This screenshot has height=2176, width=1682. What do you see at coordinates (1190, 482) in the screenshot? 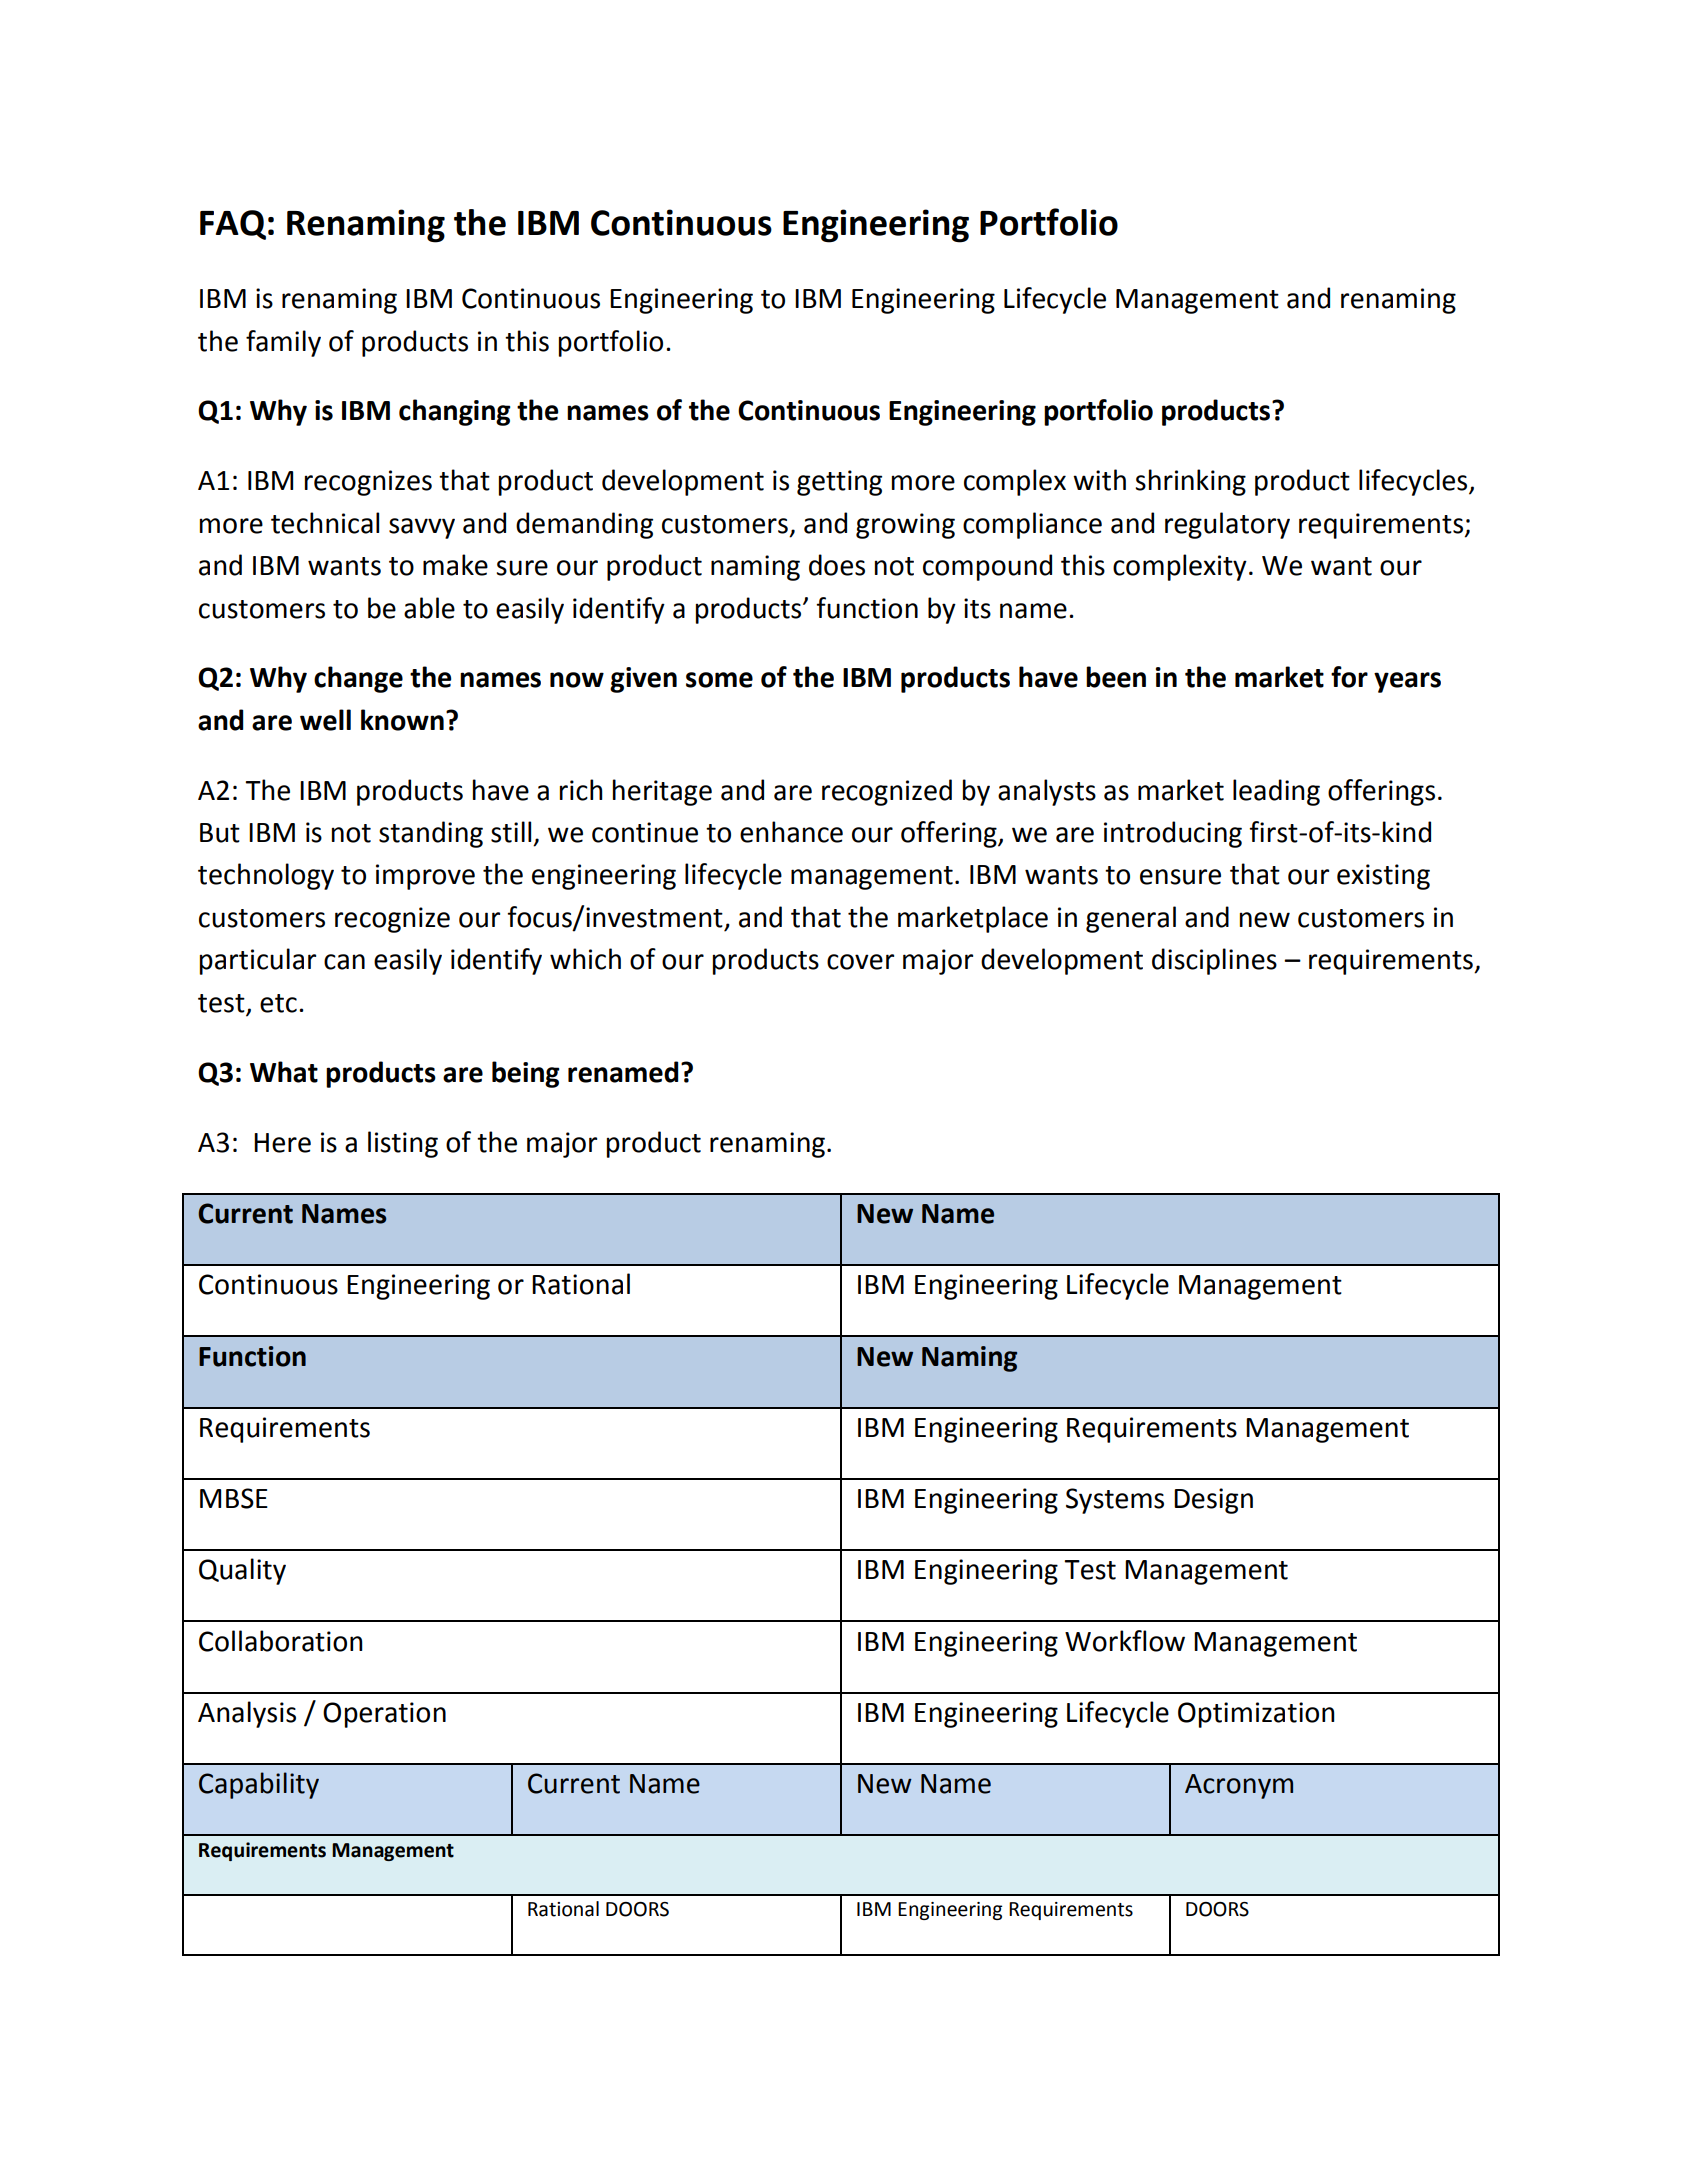
I see `shrinking` at bounding box center [1190, 482].
